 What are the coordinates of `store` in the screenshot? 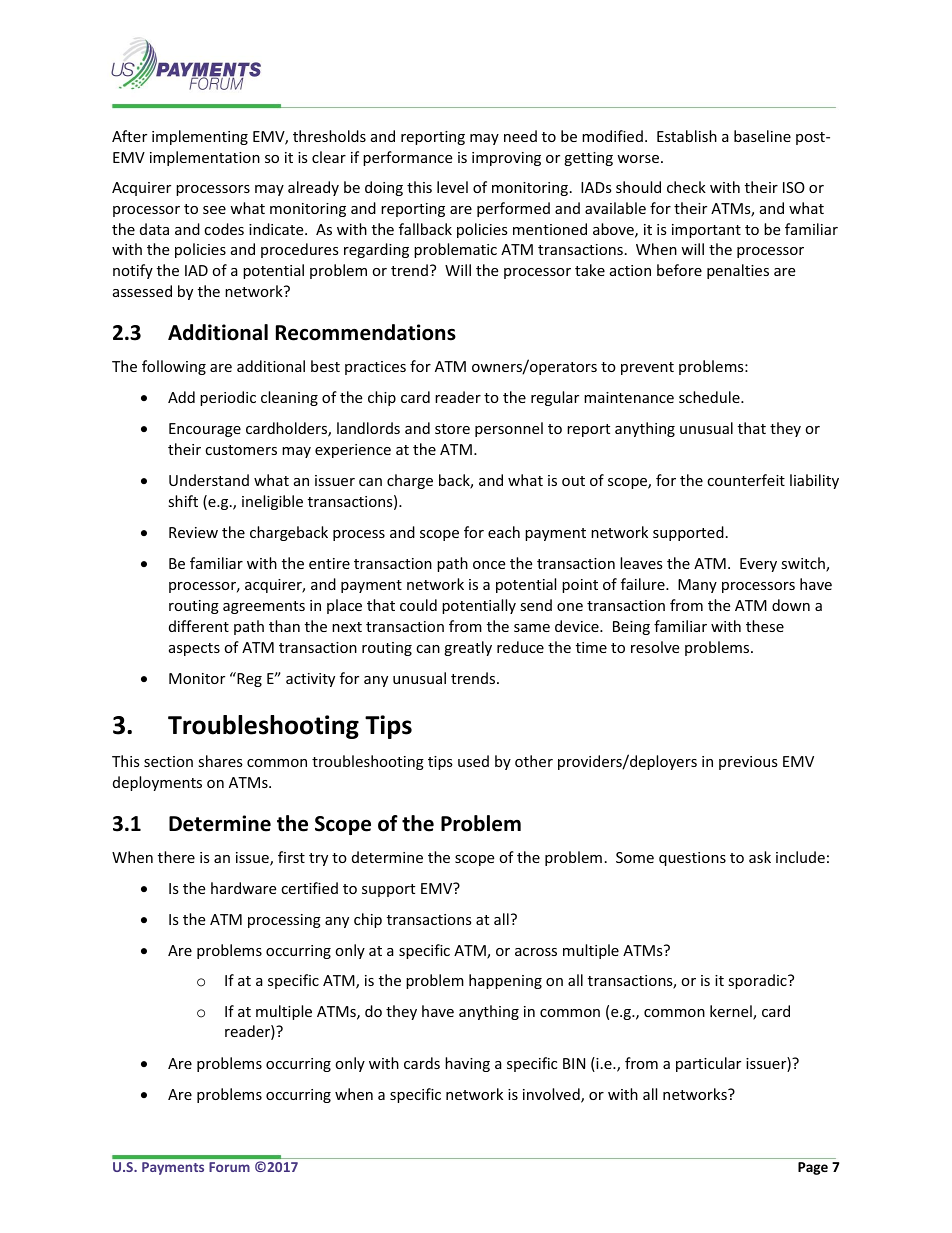 It's located at (452, 429).
